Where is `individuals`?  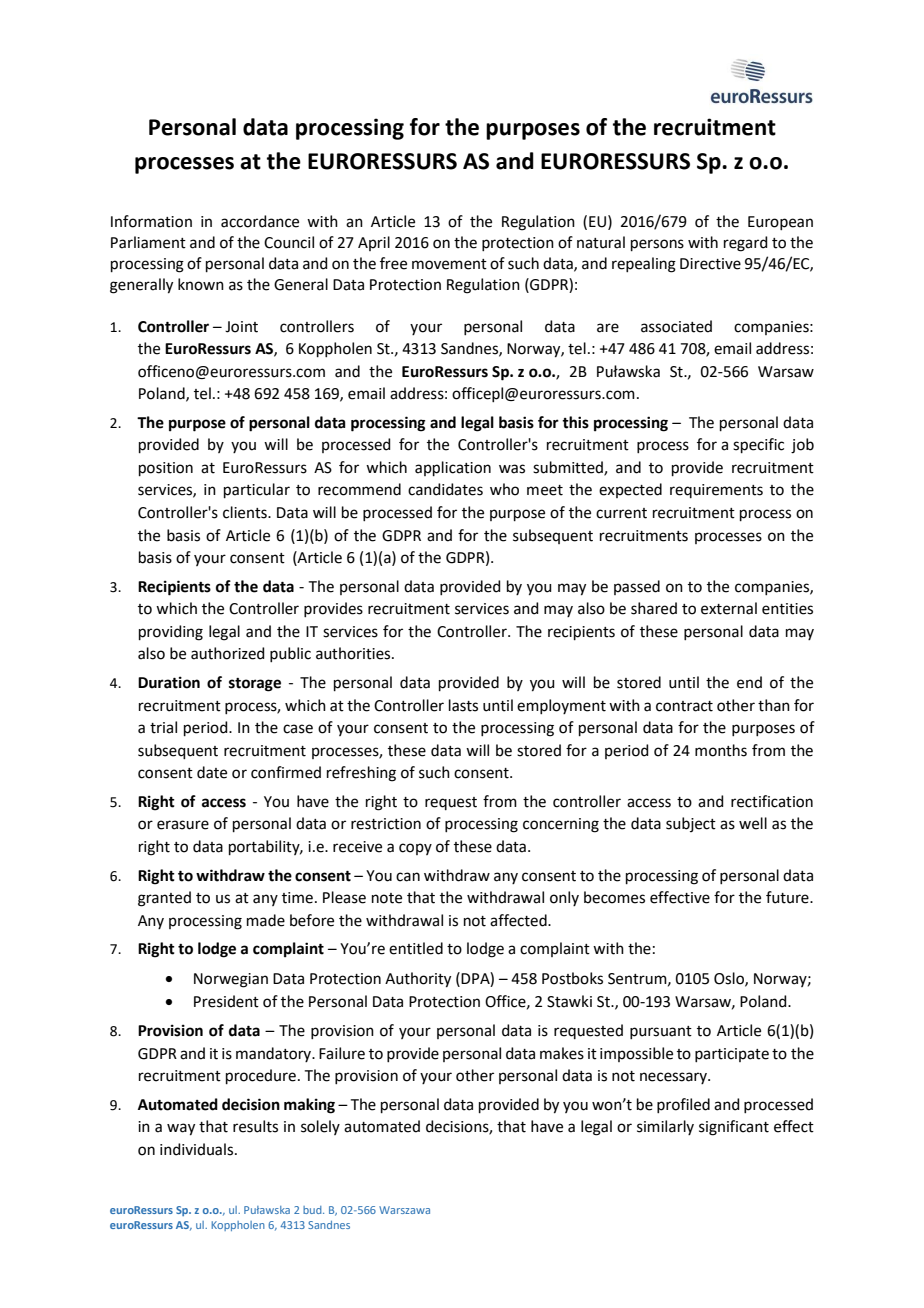 individuals is located at coordinates (198, 1149).
